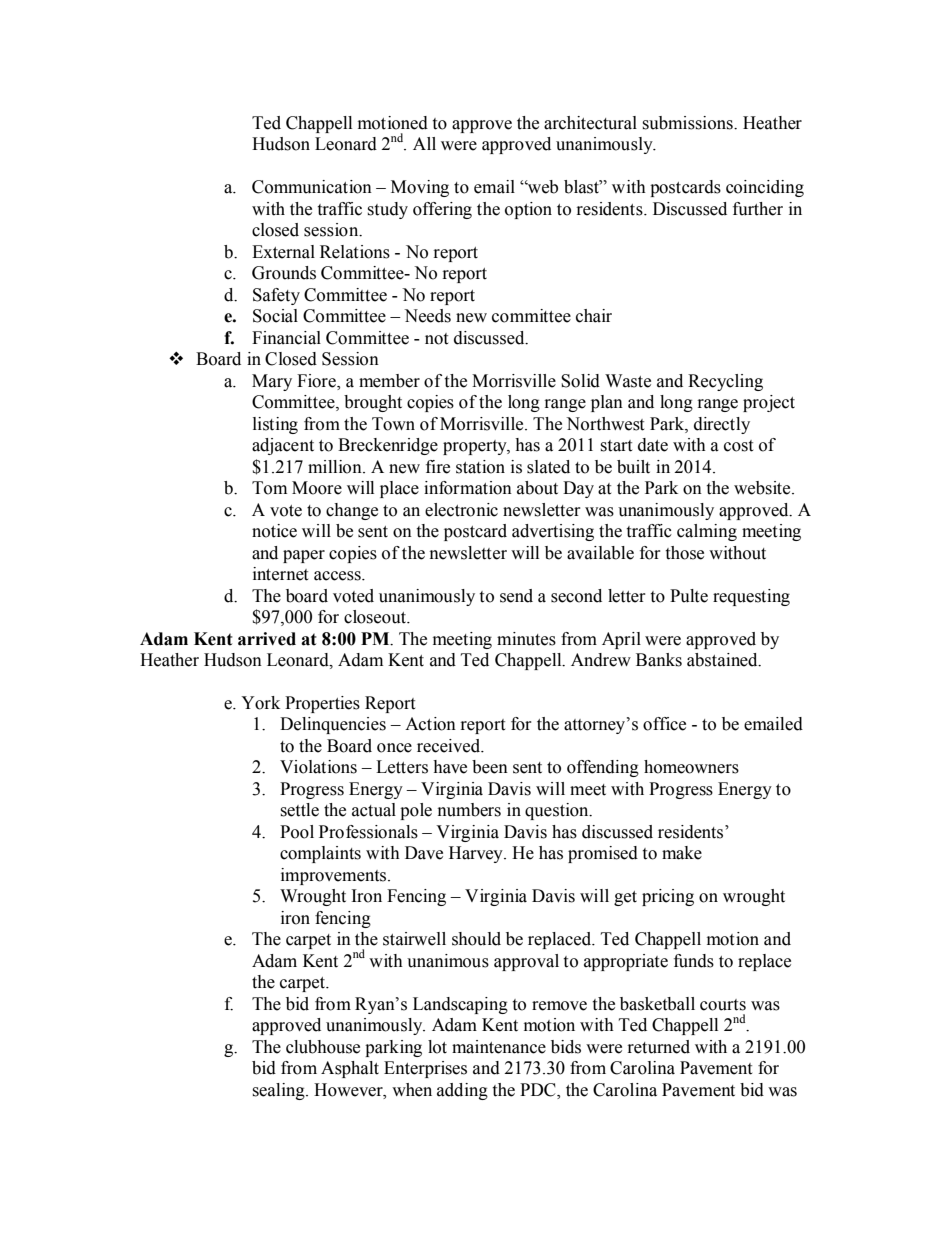  I want to click on submissions, so click(688, 123).
